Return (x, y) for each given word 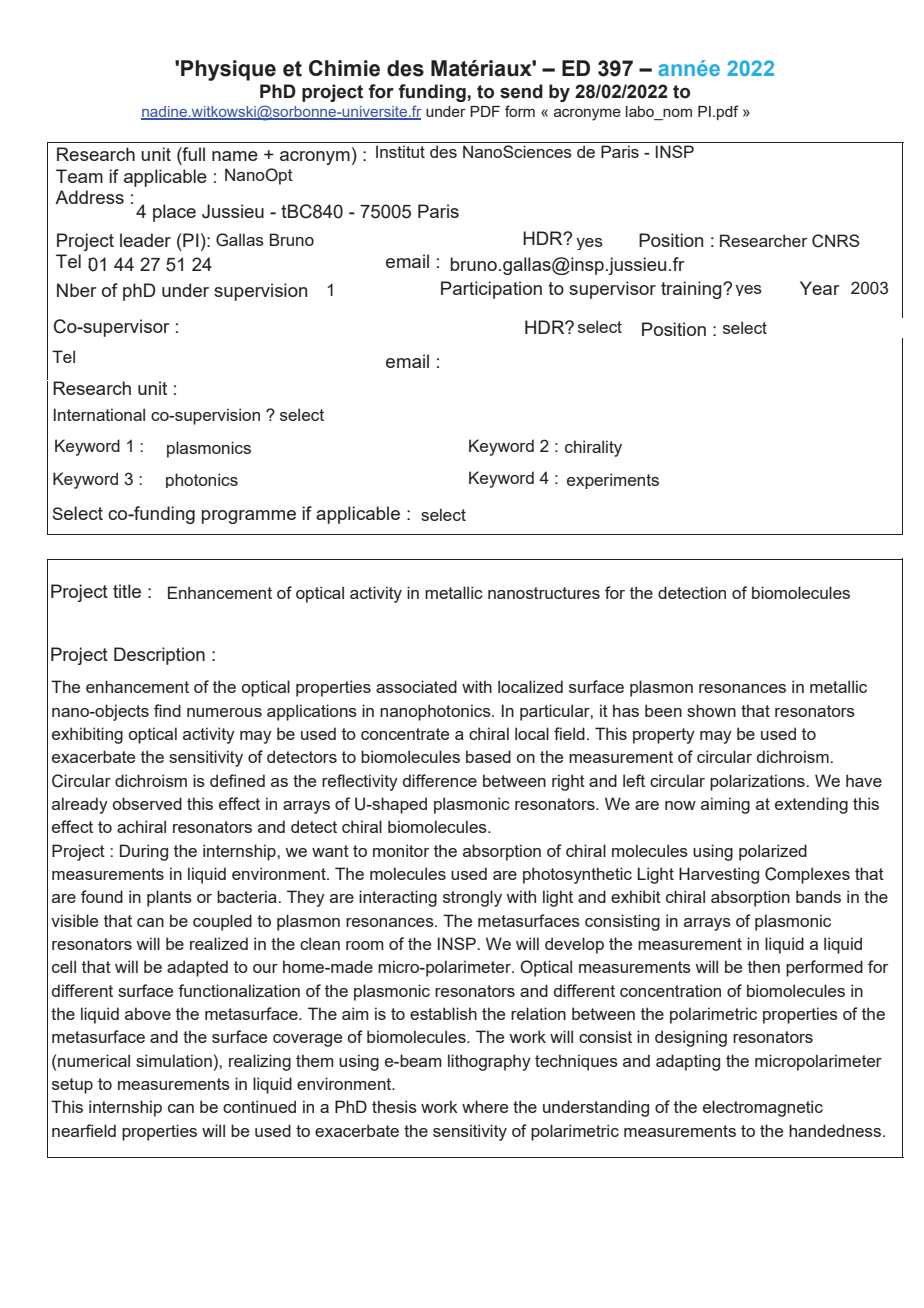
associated (416, 686)
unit (156, 154)
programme (248, 517)
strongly (472, 898)
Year (820, 288)
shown (711, 710)
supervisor (612, 290)
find (167, 710)
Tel (68, 261)
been (663, 710)
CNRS (836, 241)
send (521, 91)
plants (169, 898)
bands (818, 896)
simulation (174, 1060)
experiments (613, 481)
